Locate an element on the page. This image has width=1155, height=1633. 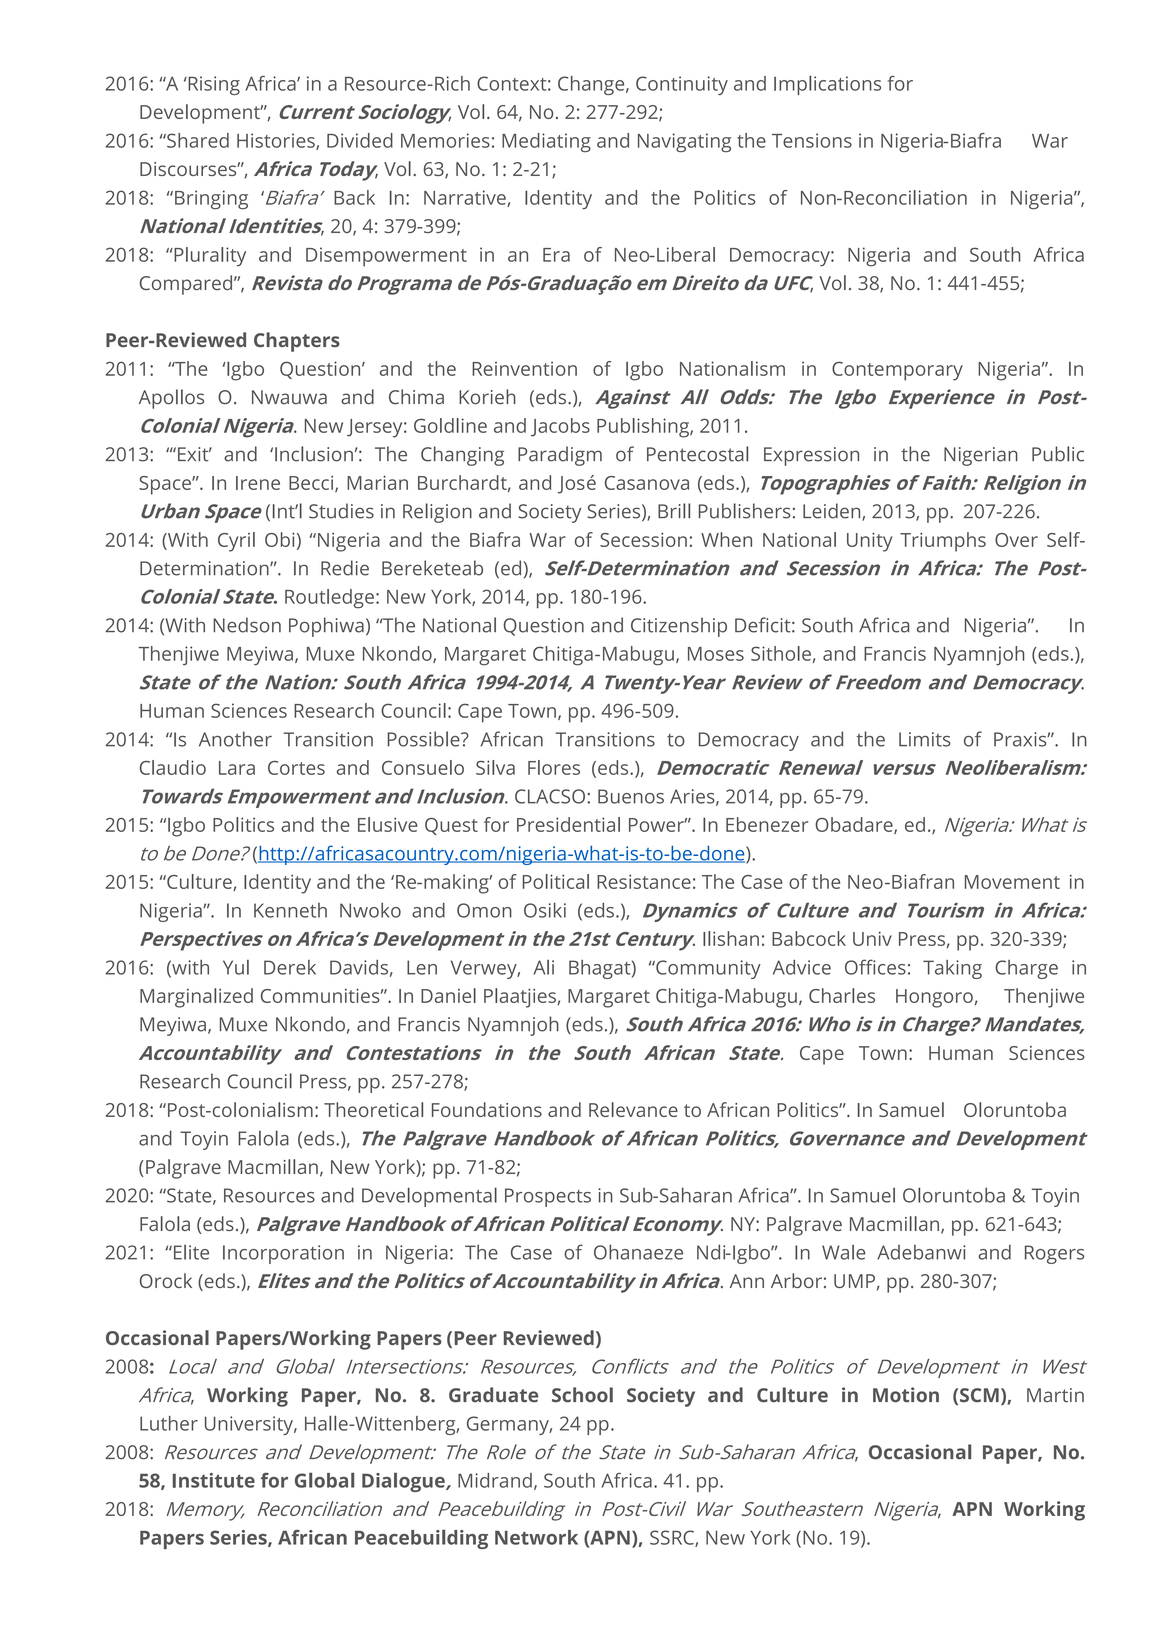
Triumphs is located at coordinates (943, 542).
